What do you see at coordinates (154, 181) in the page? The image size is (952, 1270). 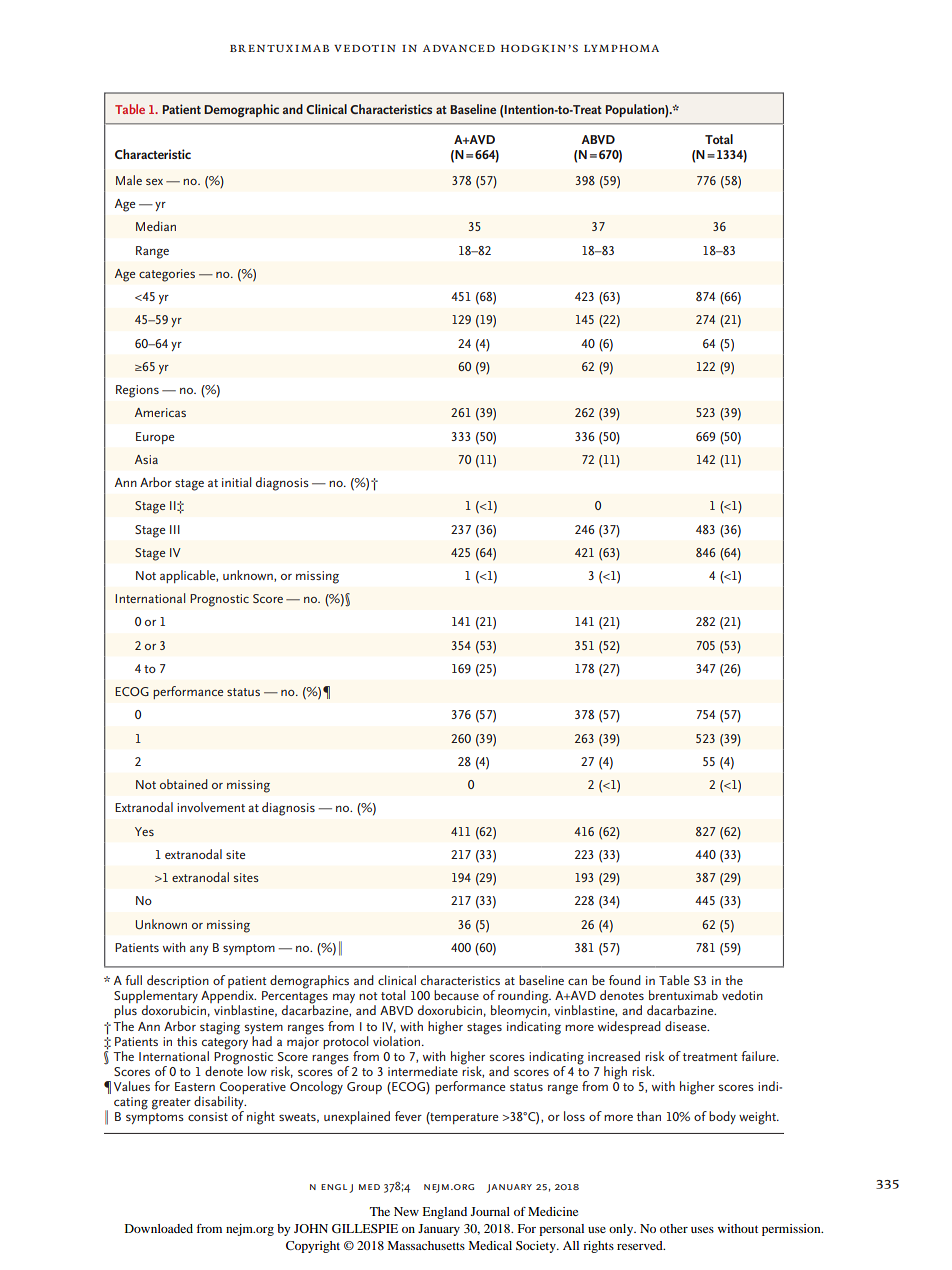 I see `sex` at bounding box center [154, 181].
